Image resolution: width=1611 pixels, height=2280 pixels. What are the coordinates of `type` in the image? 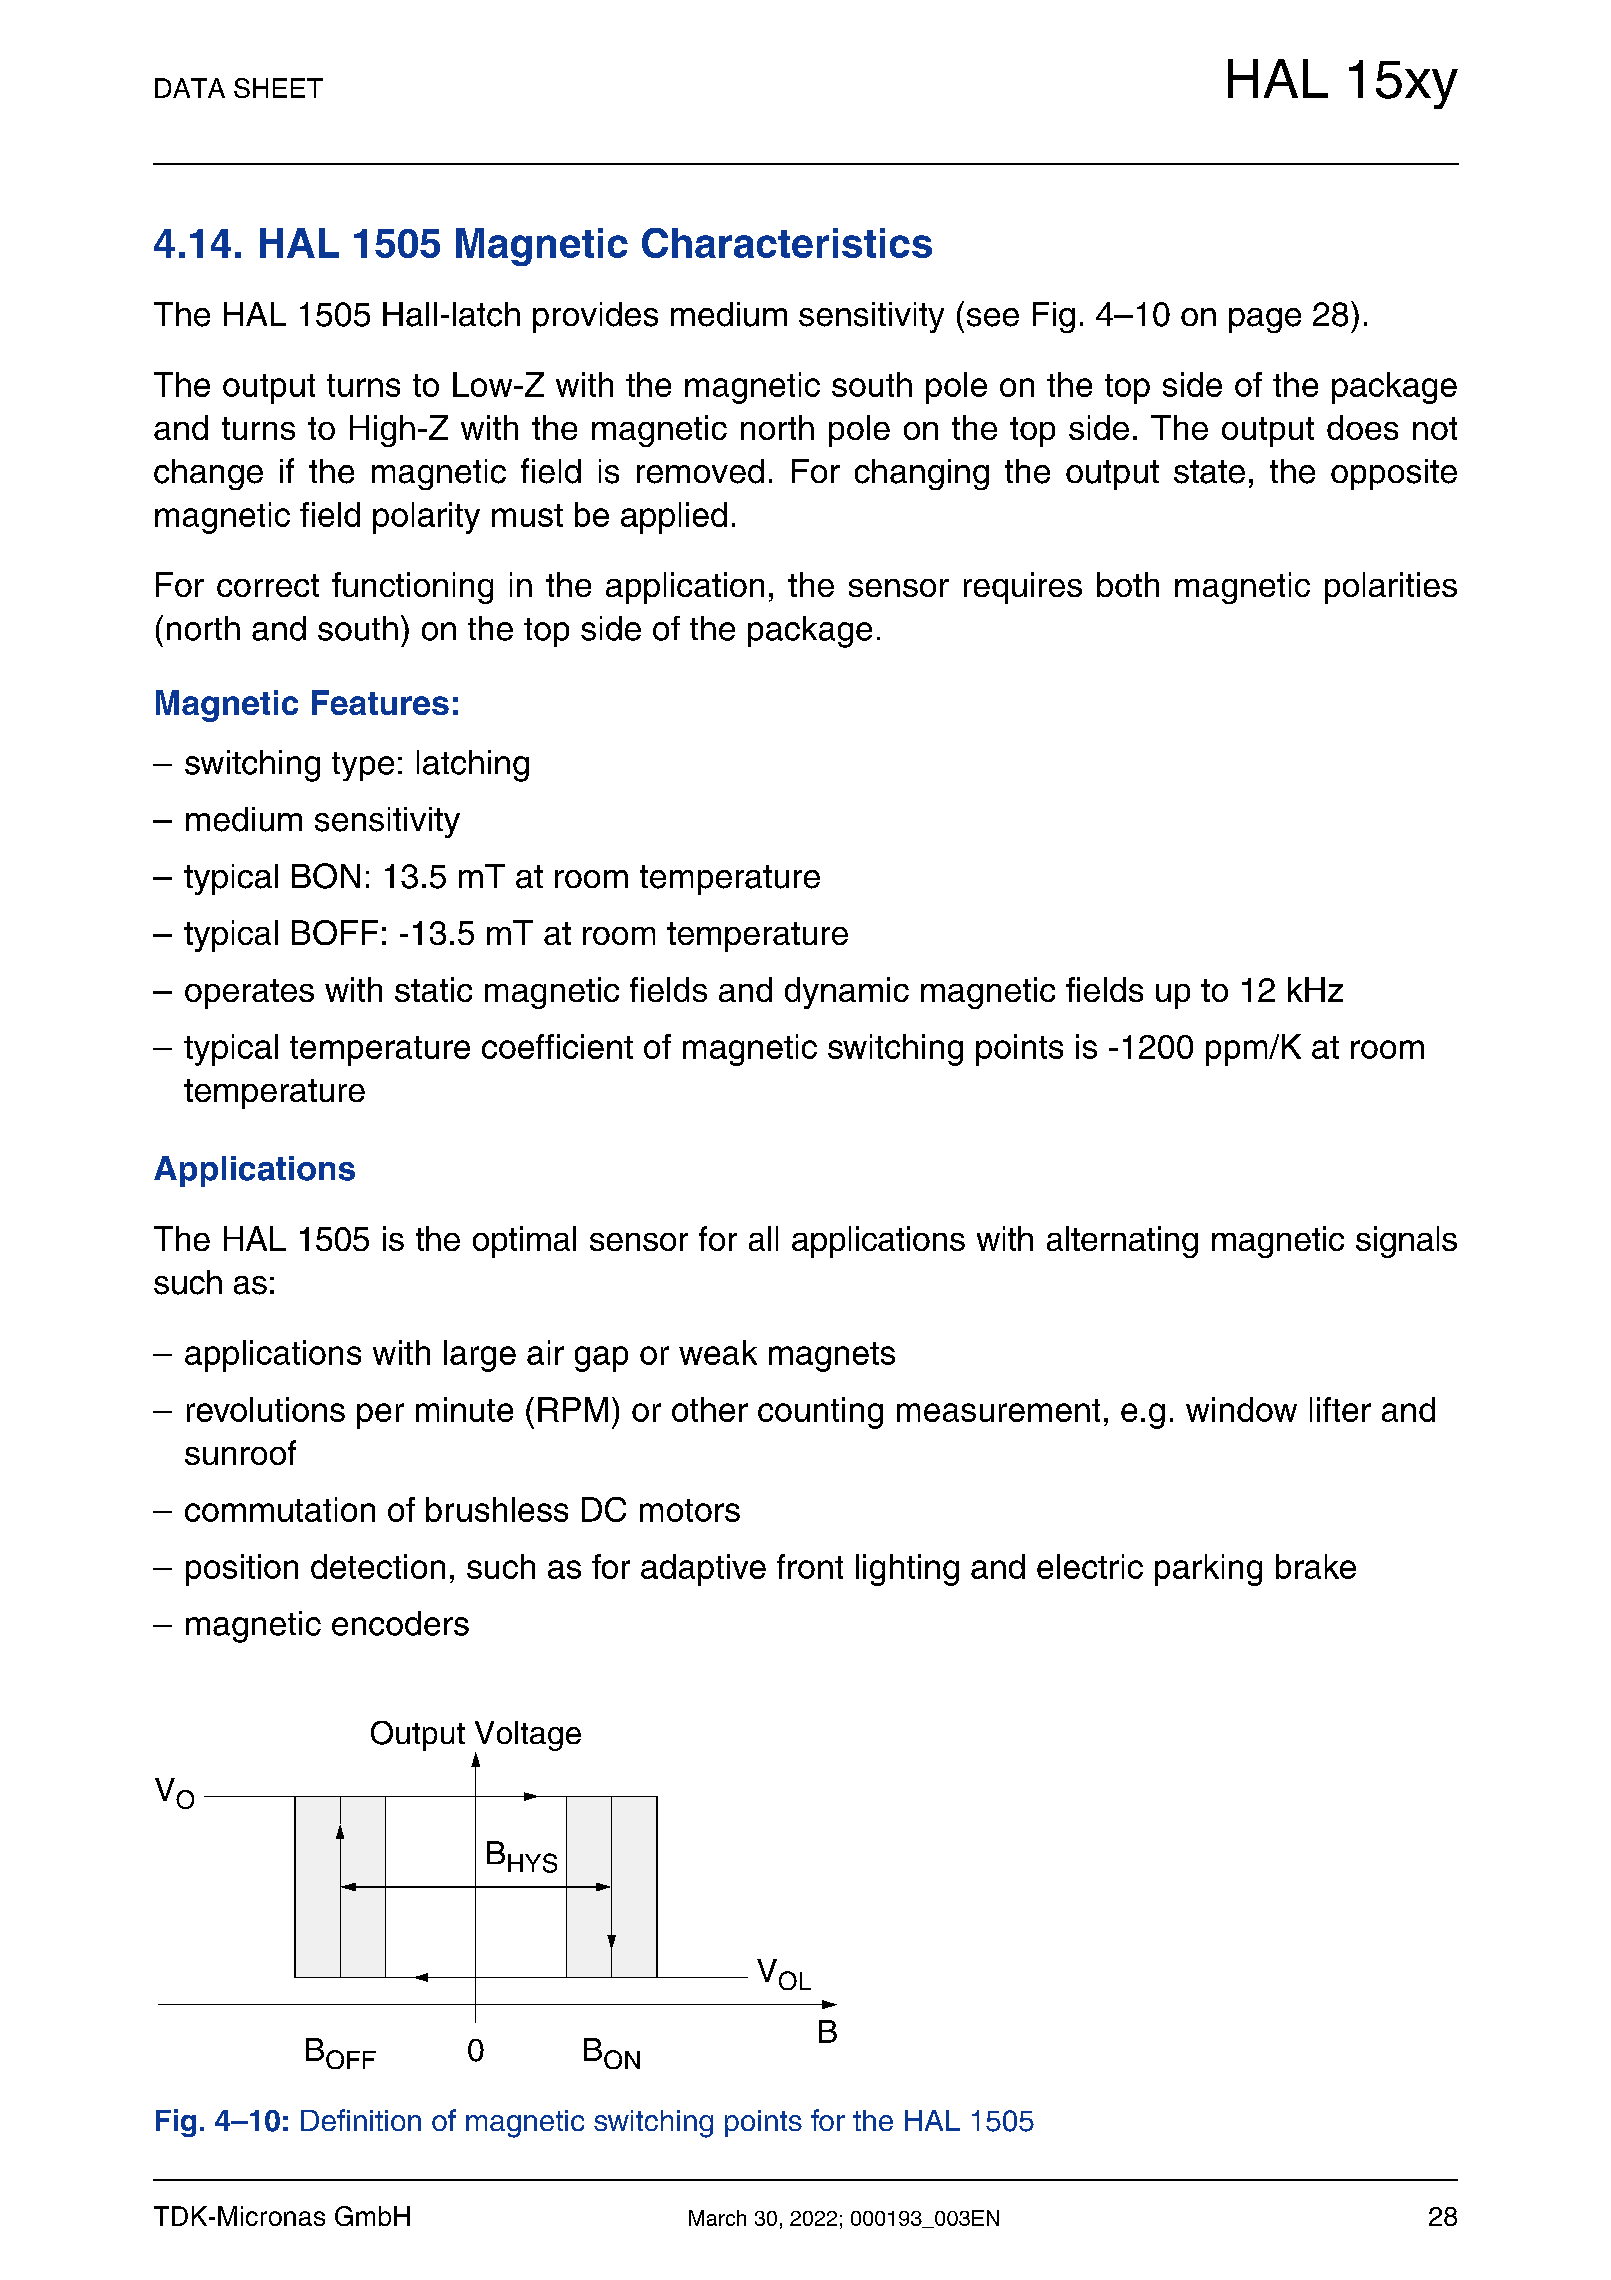 It's located at (363, 766).
